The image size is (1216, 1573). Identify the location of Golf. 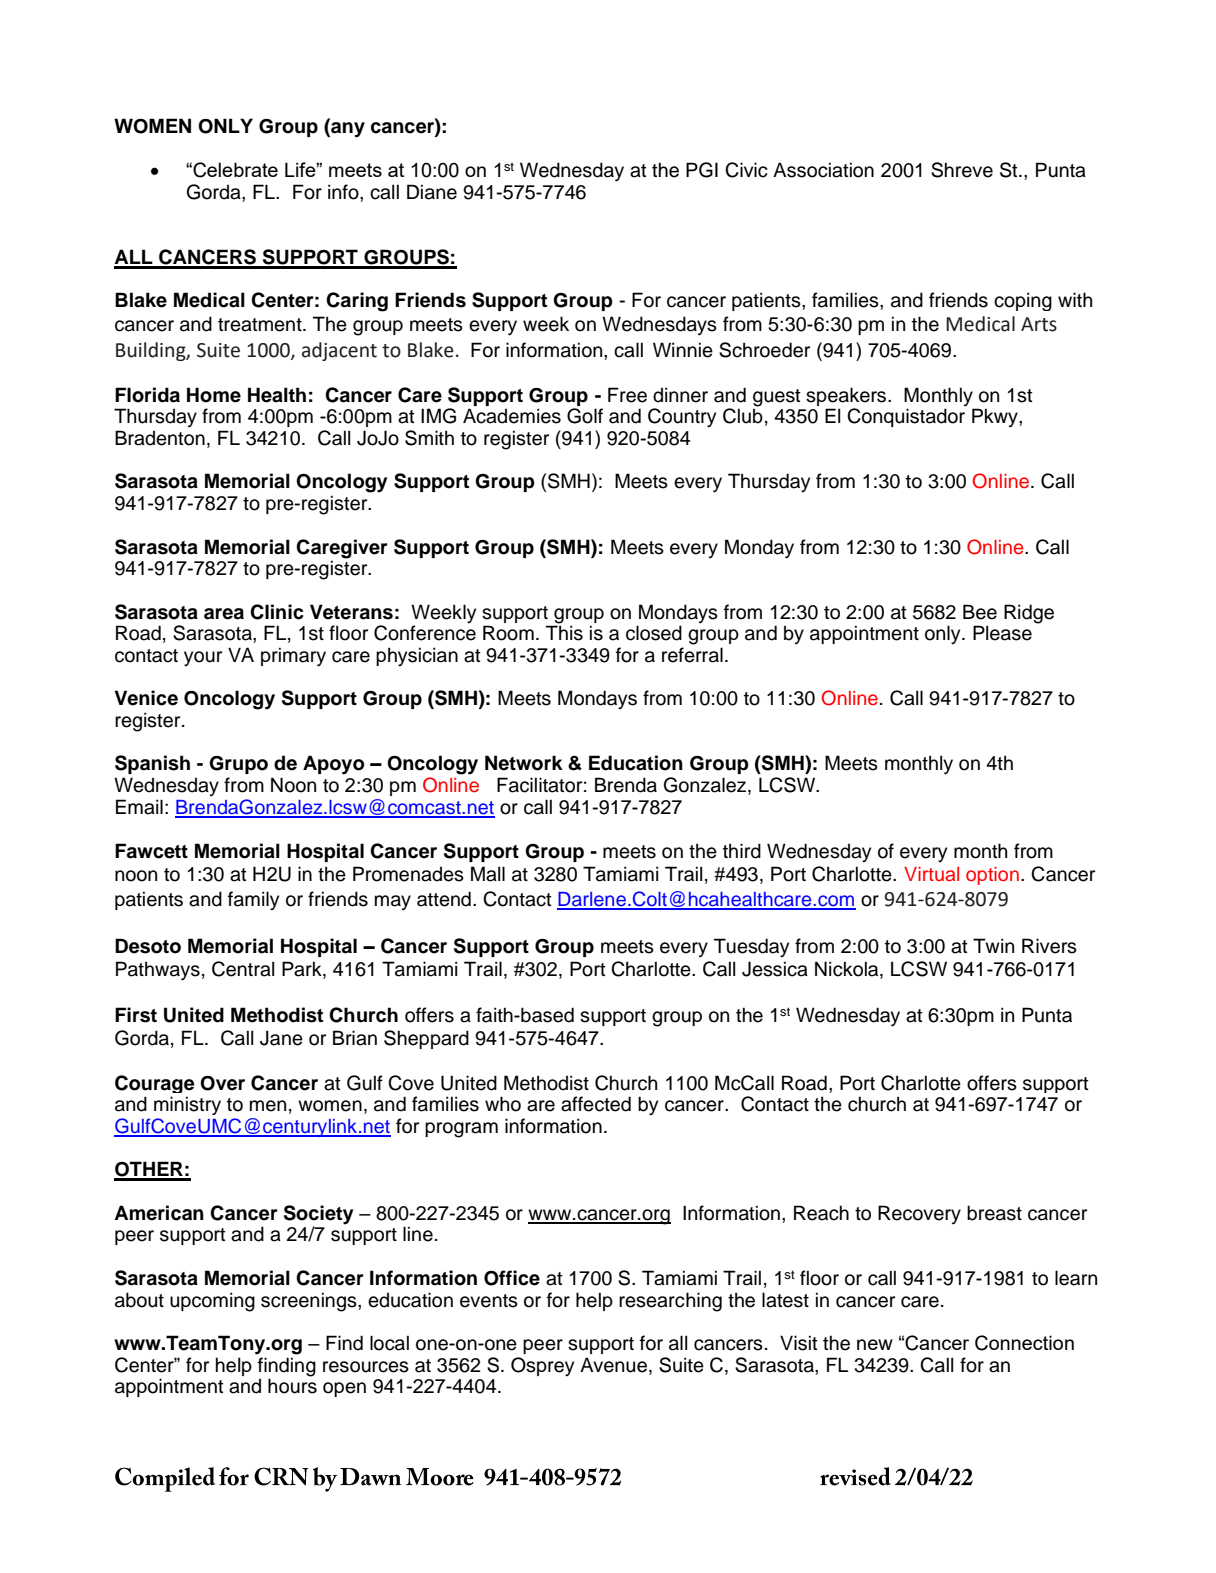
(585, 416).
